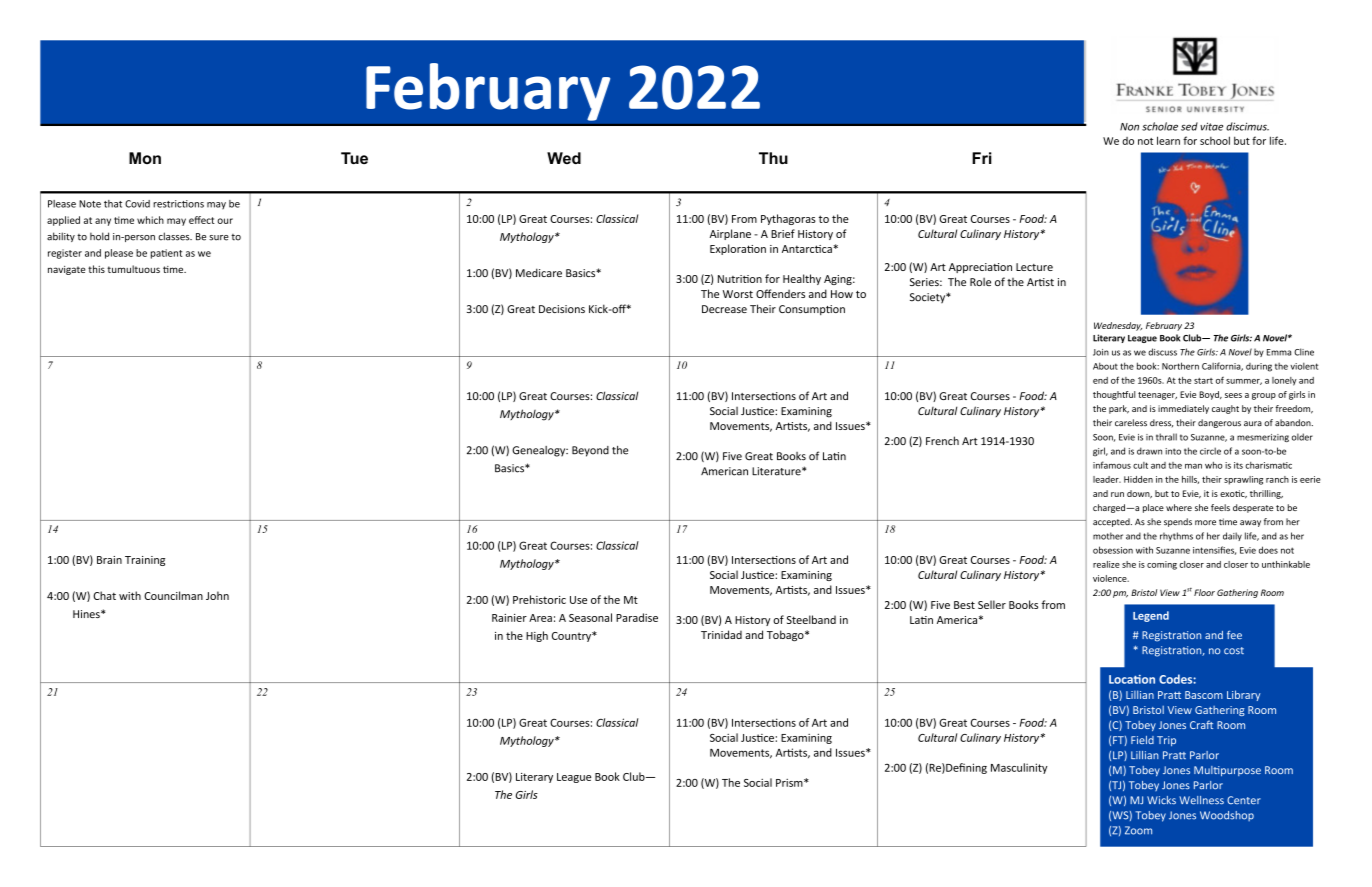 This page has height=887, width=1372. Describe the element at coordinates (1019, 768) in the page. I see `Masculinity` at that location.
